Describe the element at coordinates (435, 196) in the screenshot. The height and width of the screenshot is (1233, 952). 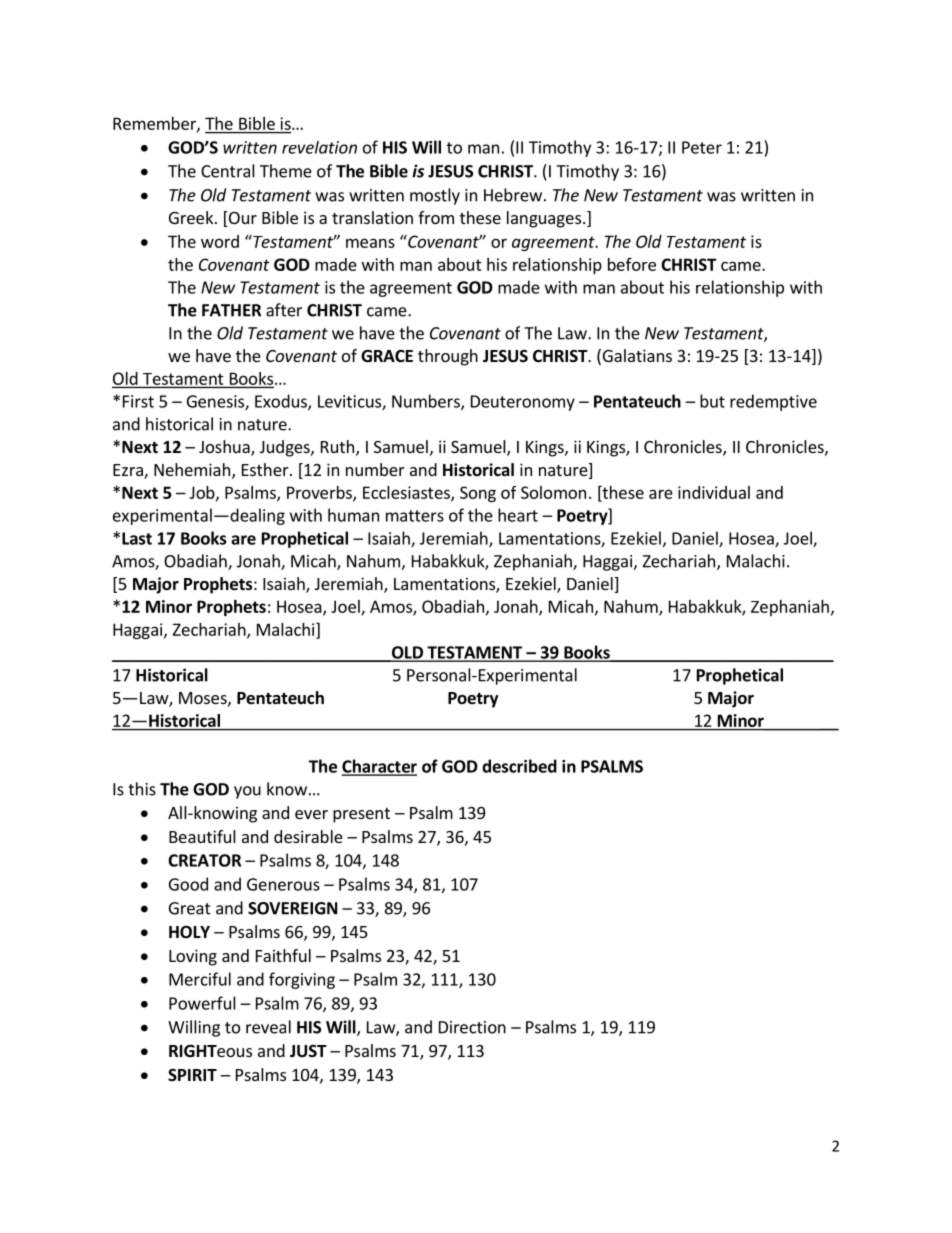
I see `mostly` at that location.
